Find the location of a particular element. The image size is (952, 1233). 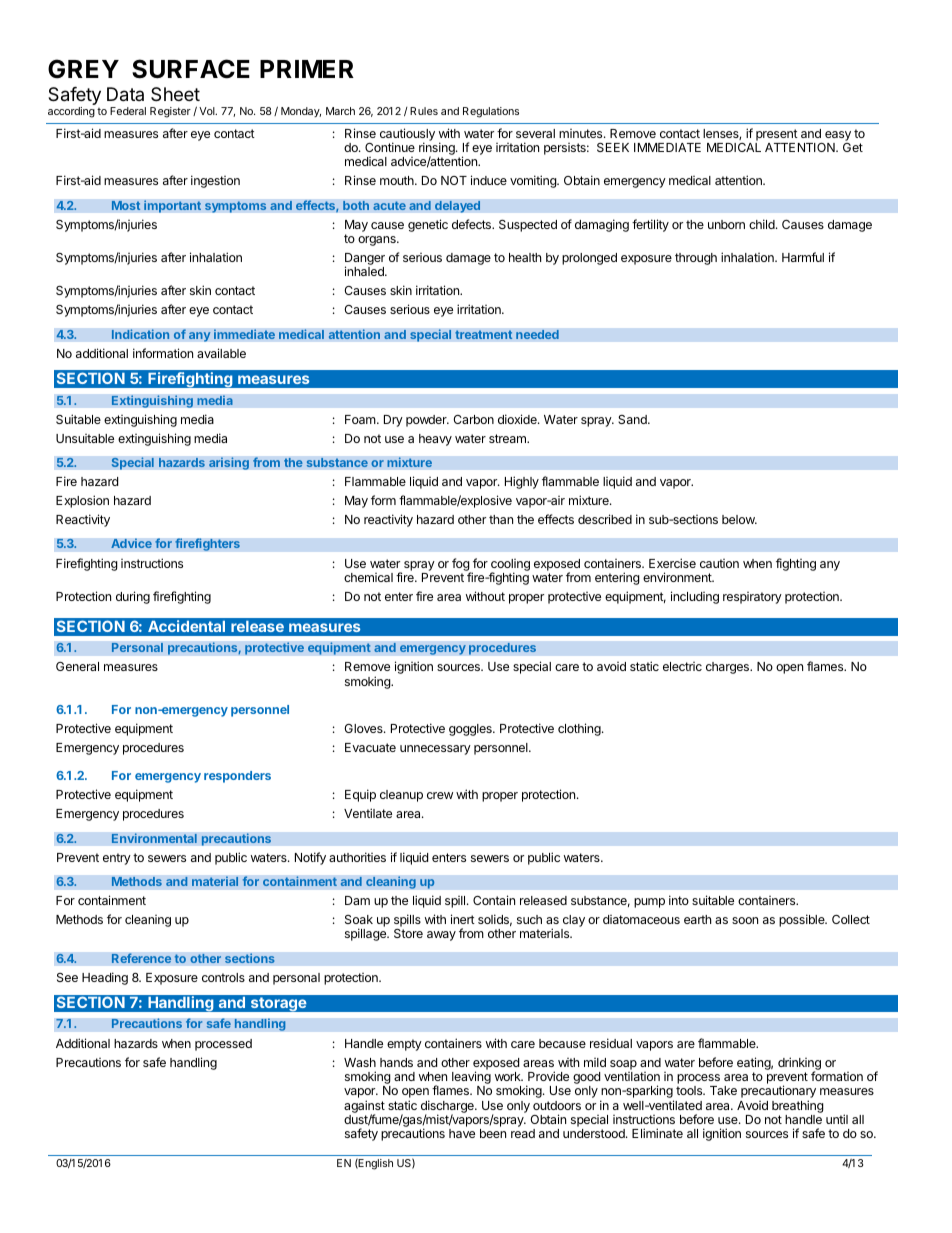

General is located at coordinates (77, 666).
